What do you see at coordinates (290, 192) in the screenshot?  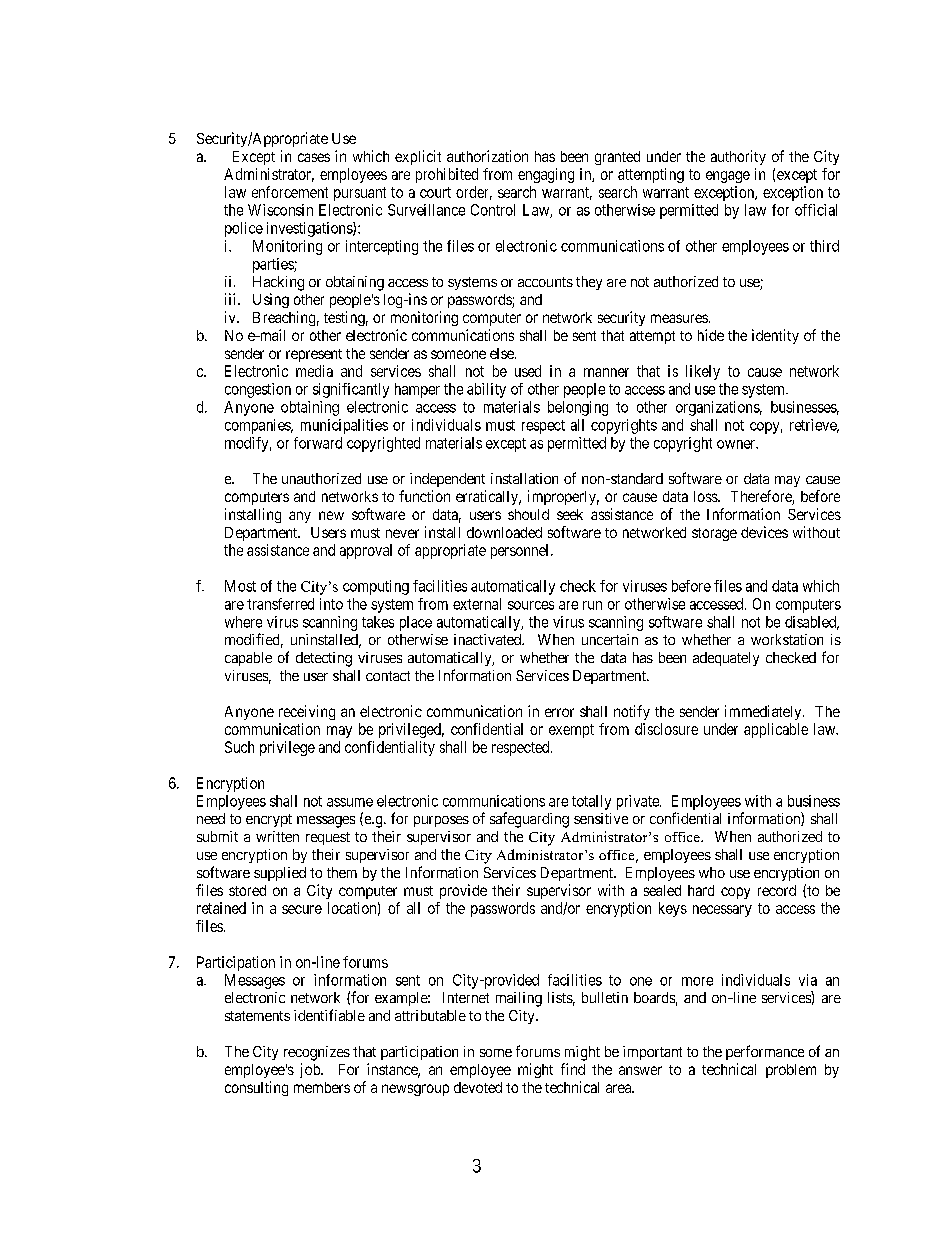 I see `enforcement` at bounding box center [290, 192].
